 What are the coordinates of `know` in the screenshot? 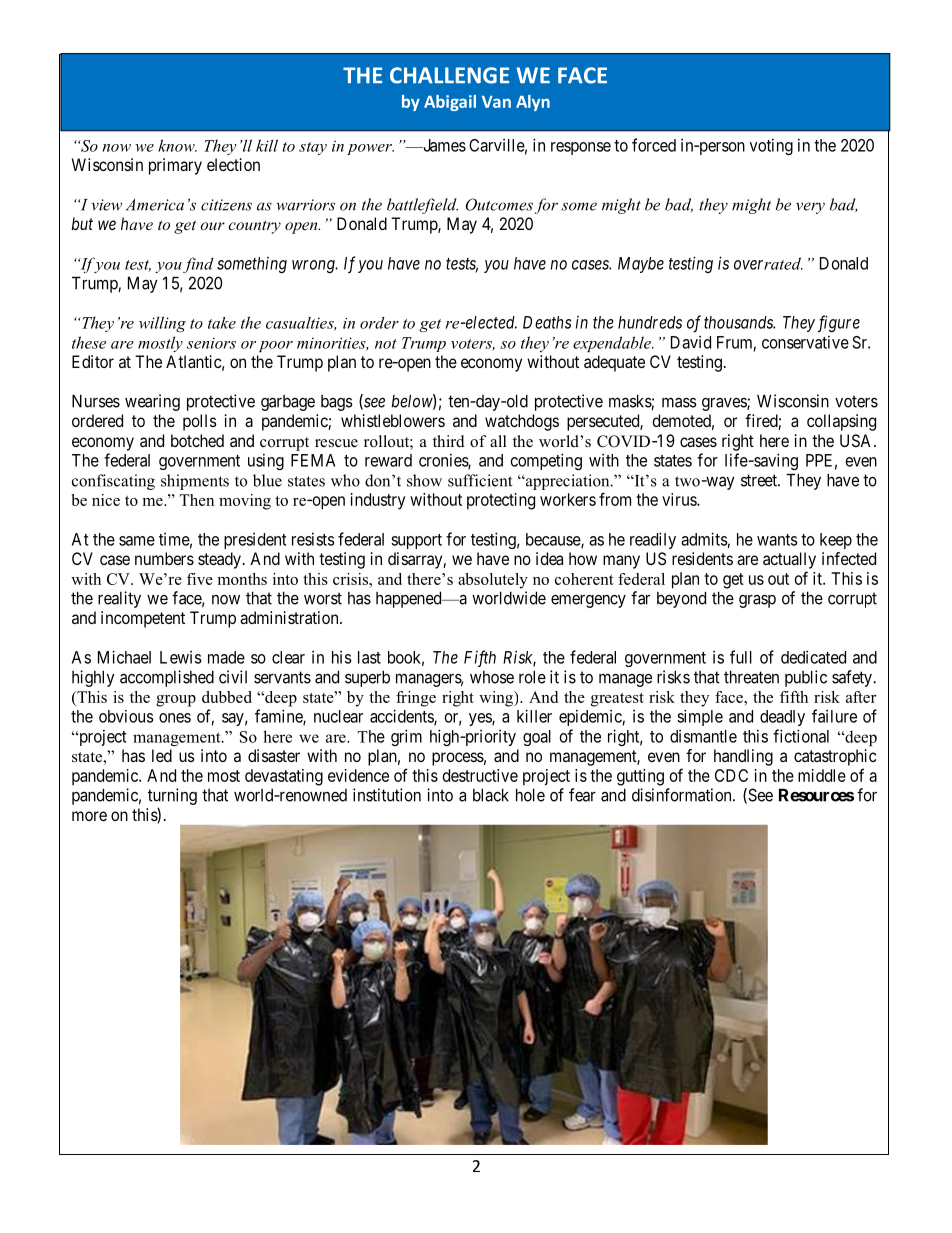 It's located at (177, 145).
